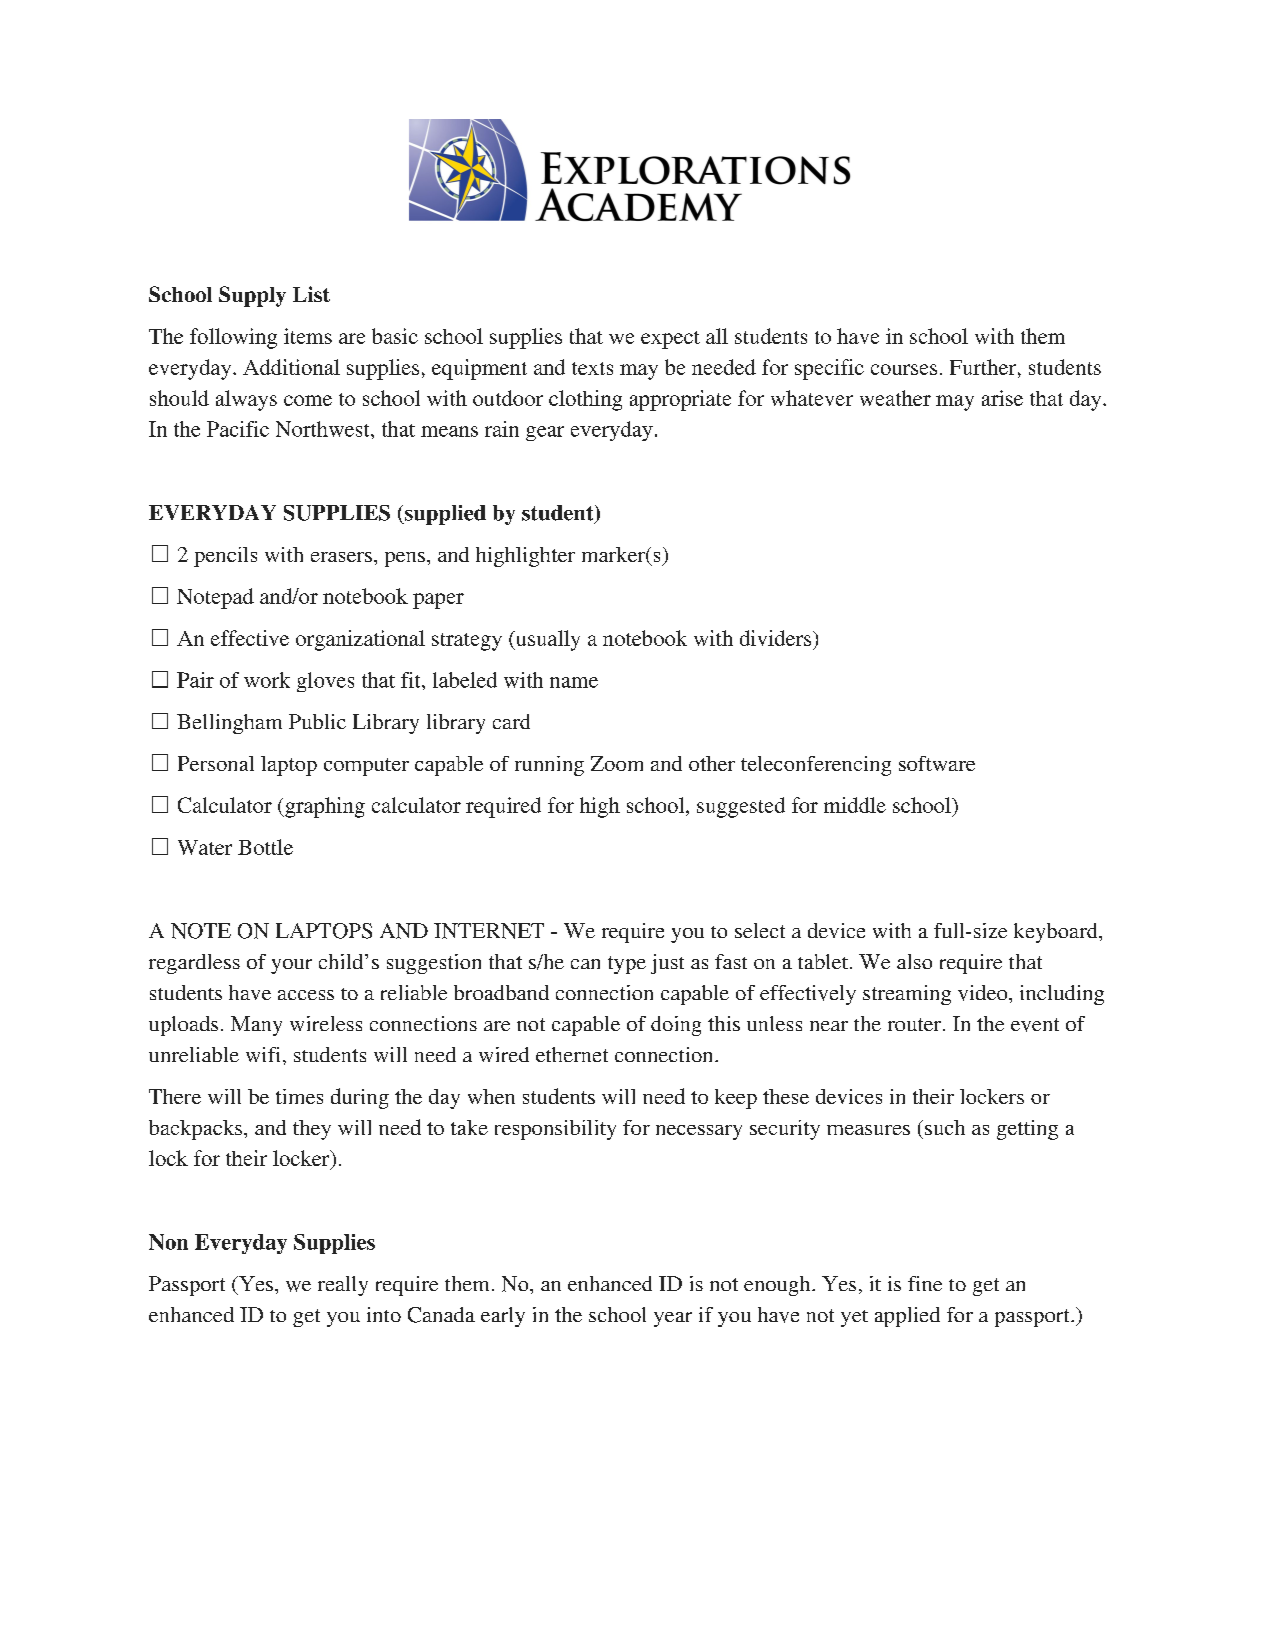  I want to click on graphing, so click(324, 807).
